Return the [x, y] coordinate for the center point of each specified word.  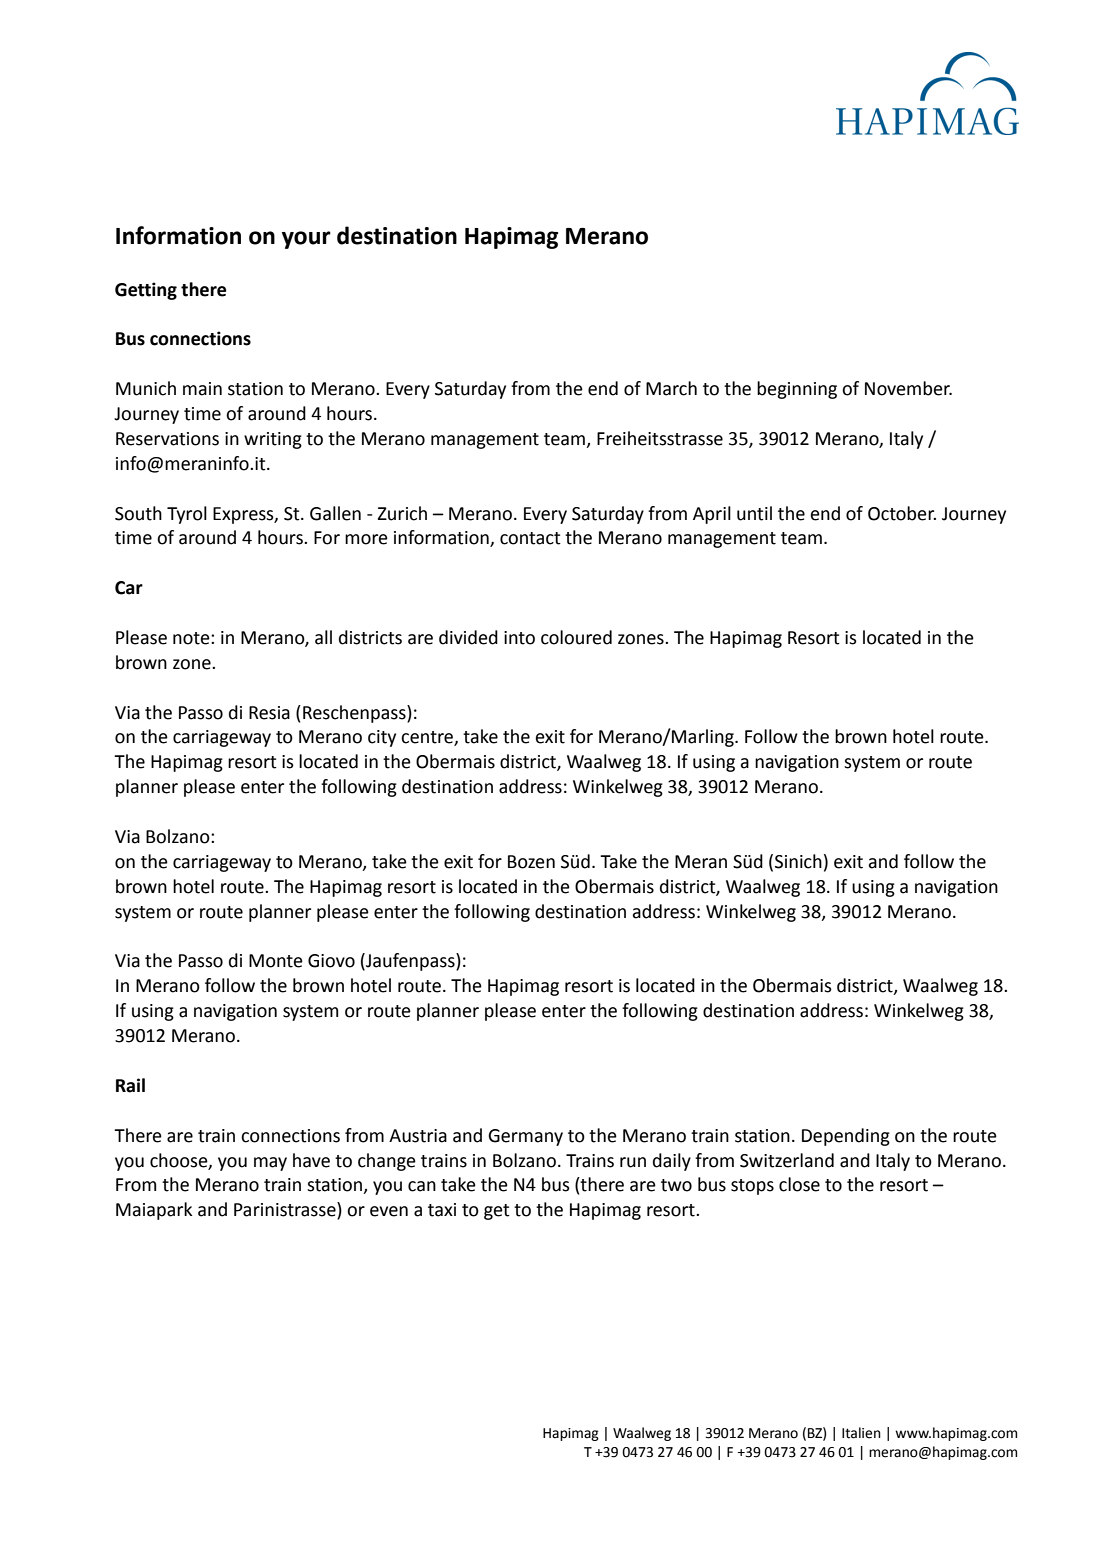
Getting [146, 291]
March [671, 388]
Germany [525, 1137]
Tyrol [187, 515]
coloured [576, 637]
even [389, 1211]
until [754, 513]
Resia [269, 713]
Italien [861, 1433]
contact [530, 538]
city [382, 738]
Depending [846, 1137]
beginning [797, 390]
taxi [442, 1210]
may [270, 1164]
